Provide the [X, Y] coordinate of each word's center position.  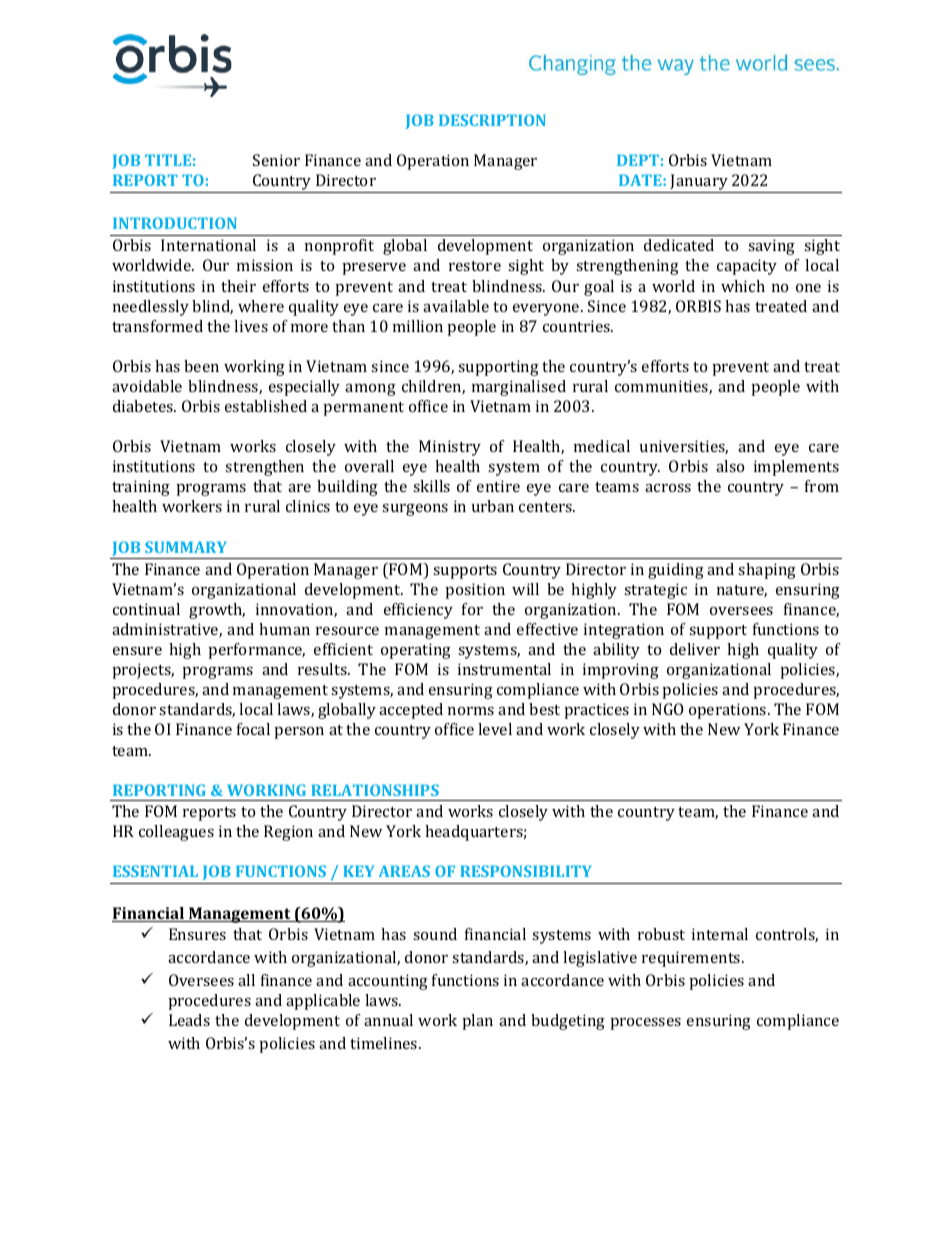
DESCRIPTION [492, 120]
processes [646, 1024]
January [699, 183]
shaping [767, 571]
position [475, 591]
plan [478, 1022]
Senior [276, 160]
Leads [189, 1020]
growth [217, 611]
